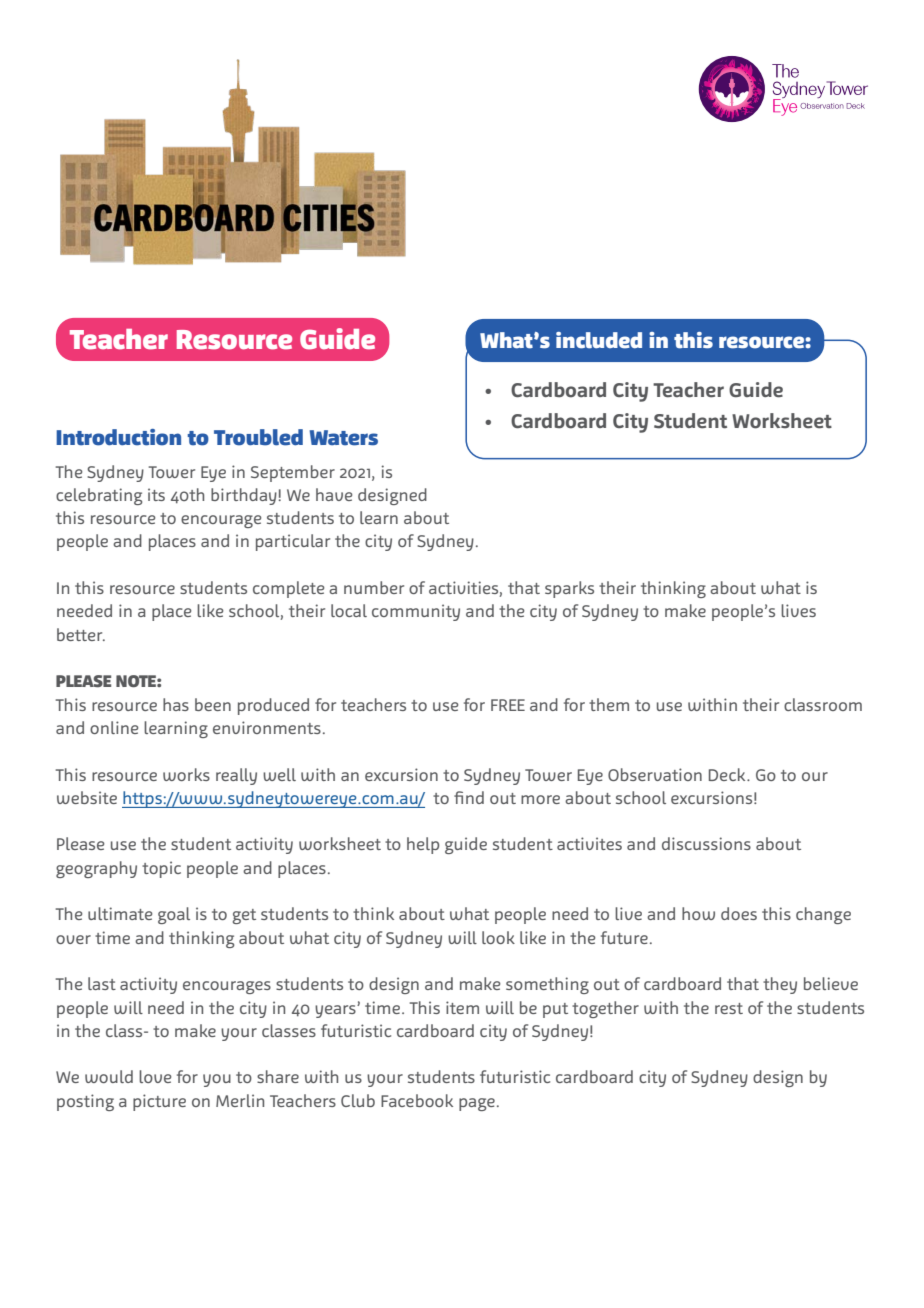 Image resolution: width=924 pixels, height=1308 pixels. What do you see at coordinates (118, 437) in the screenshot?
I see `Introduction` at bounding box center [118, 437].
